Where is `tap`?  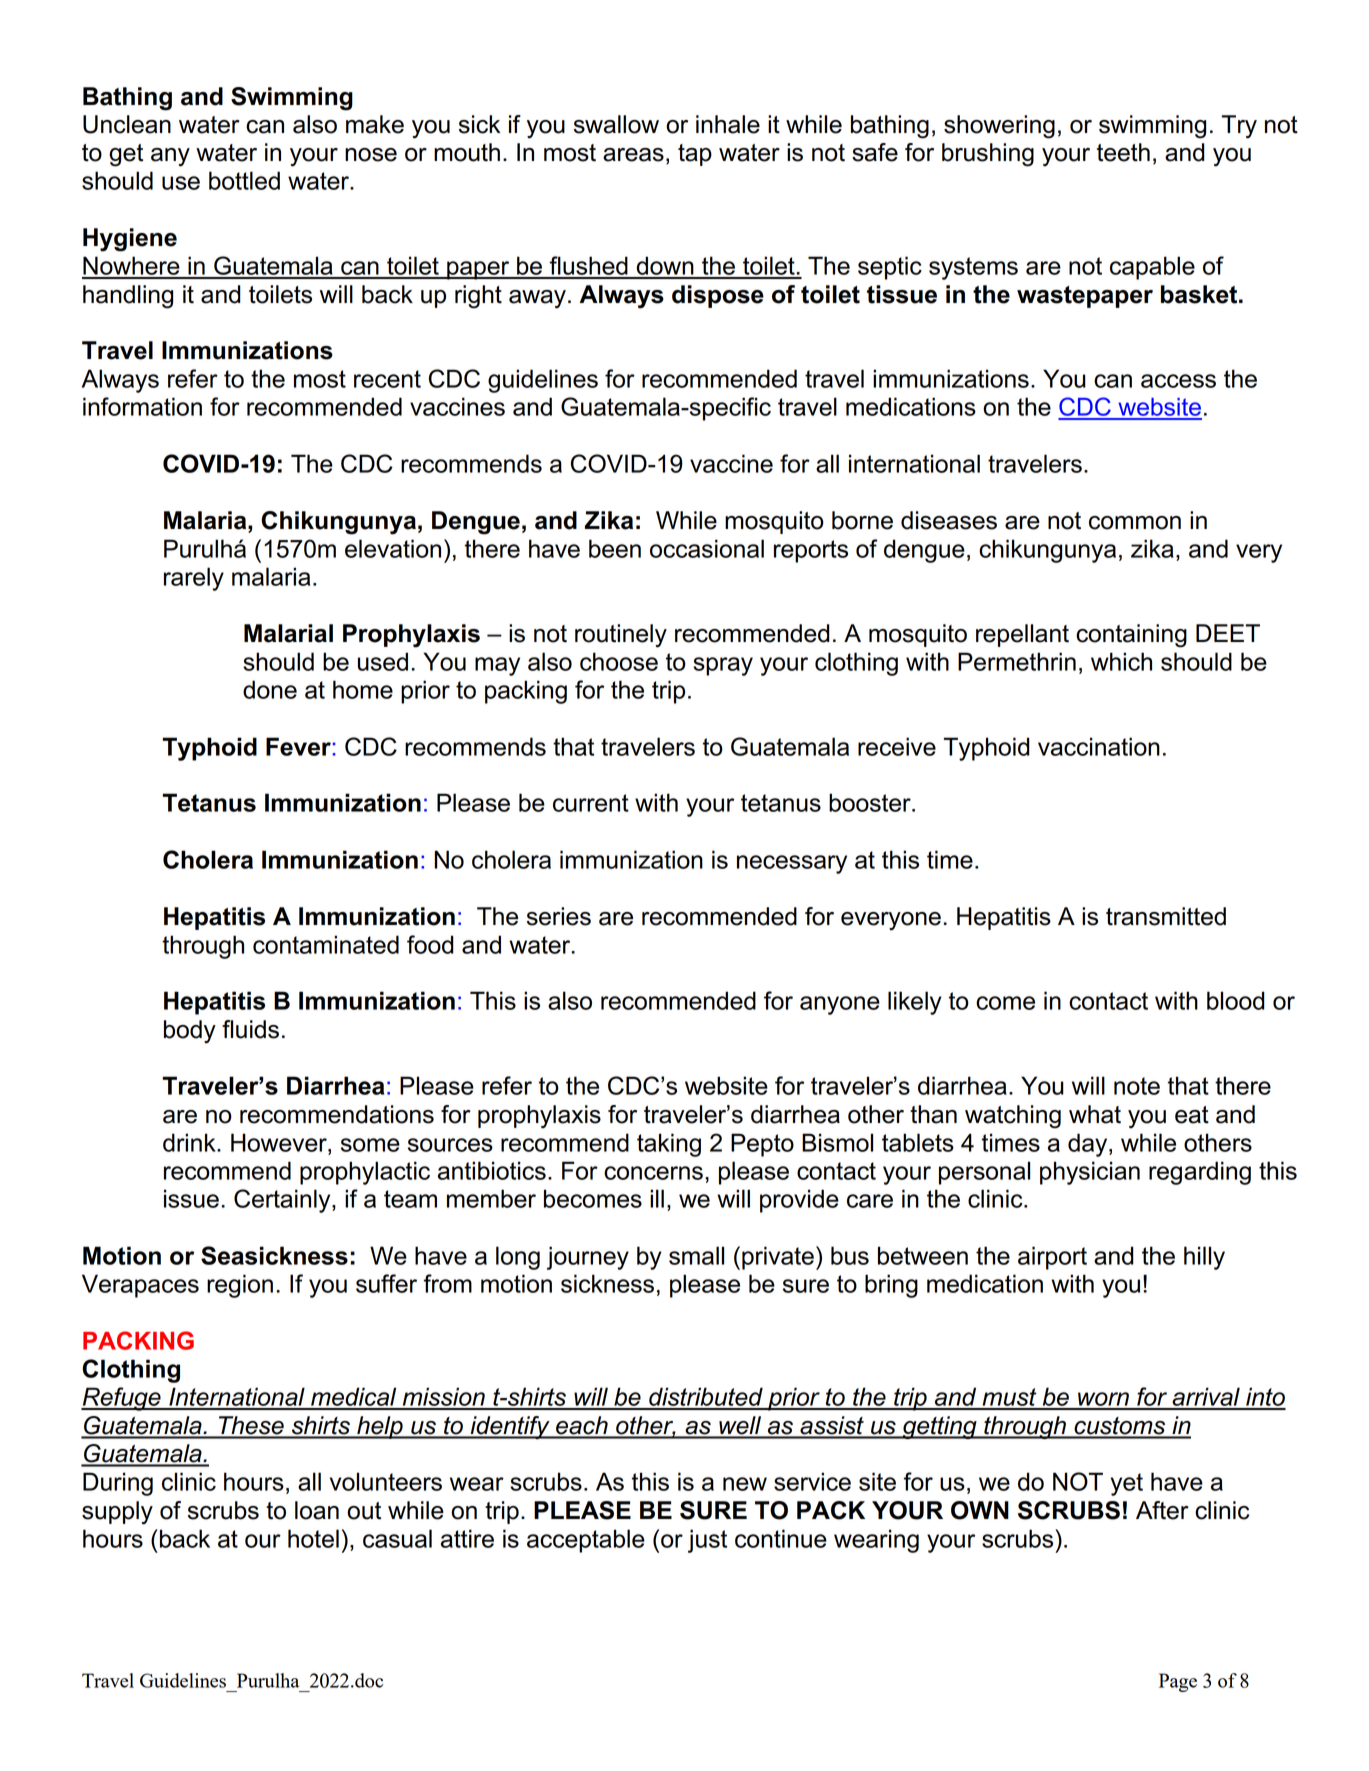
tap is located at coordinates (695, 155).
